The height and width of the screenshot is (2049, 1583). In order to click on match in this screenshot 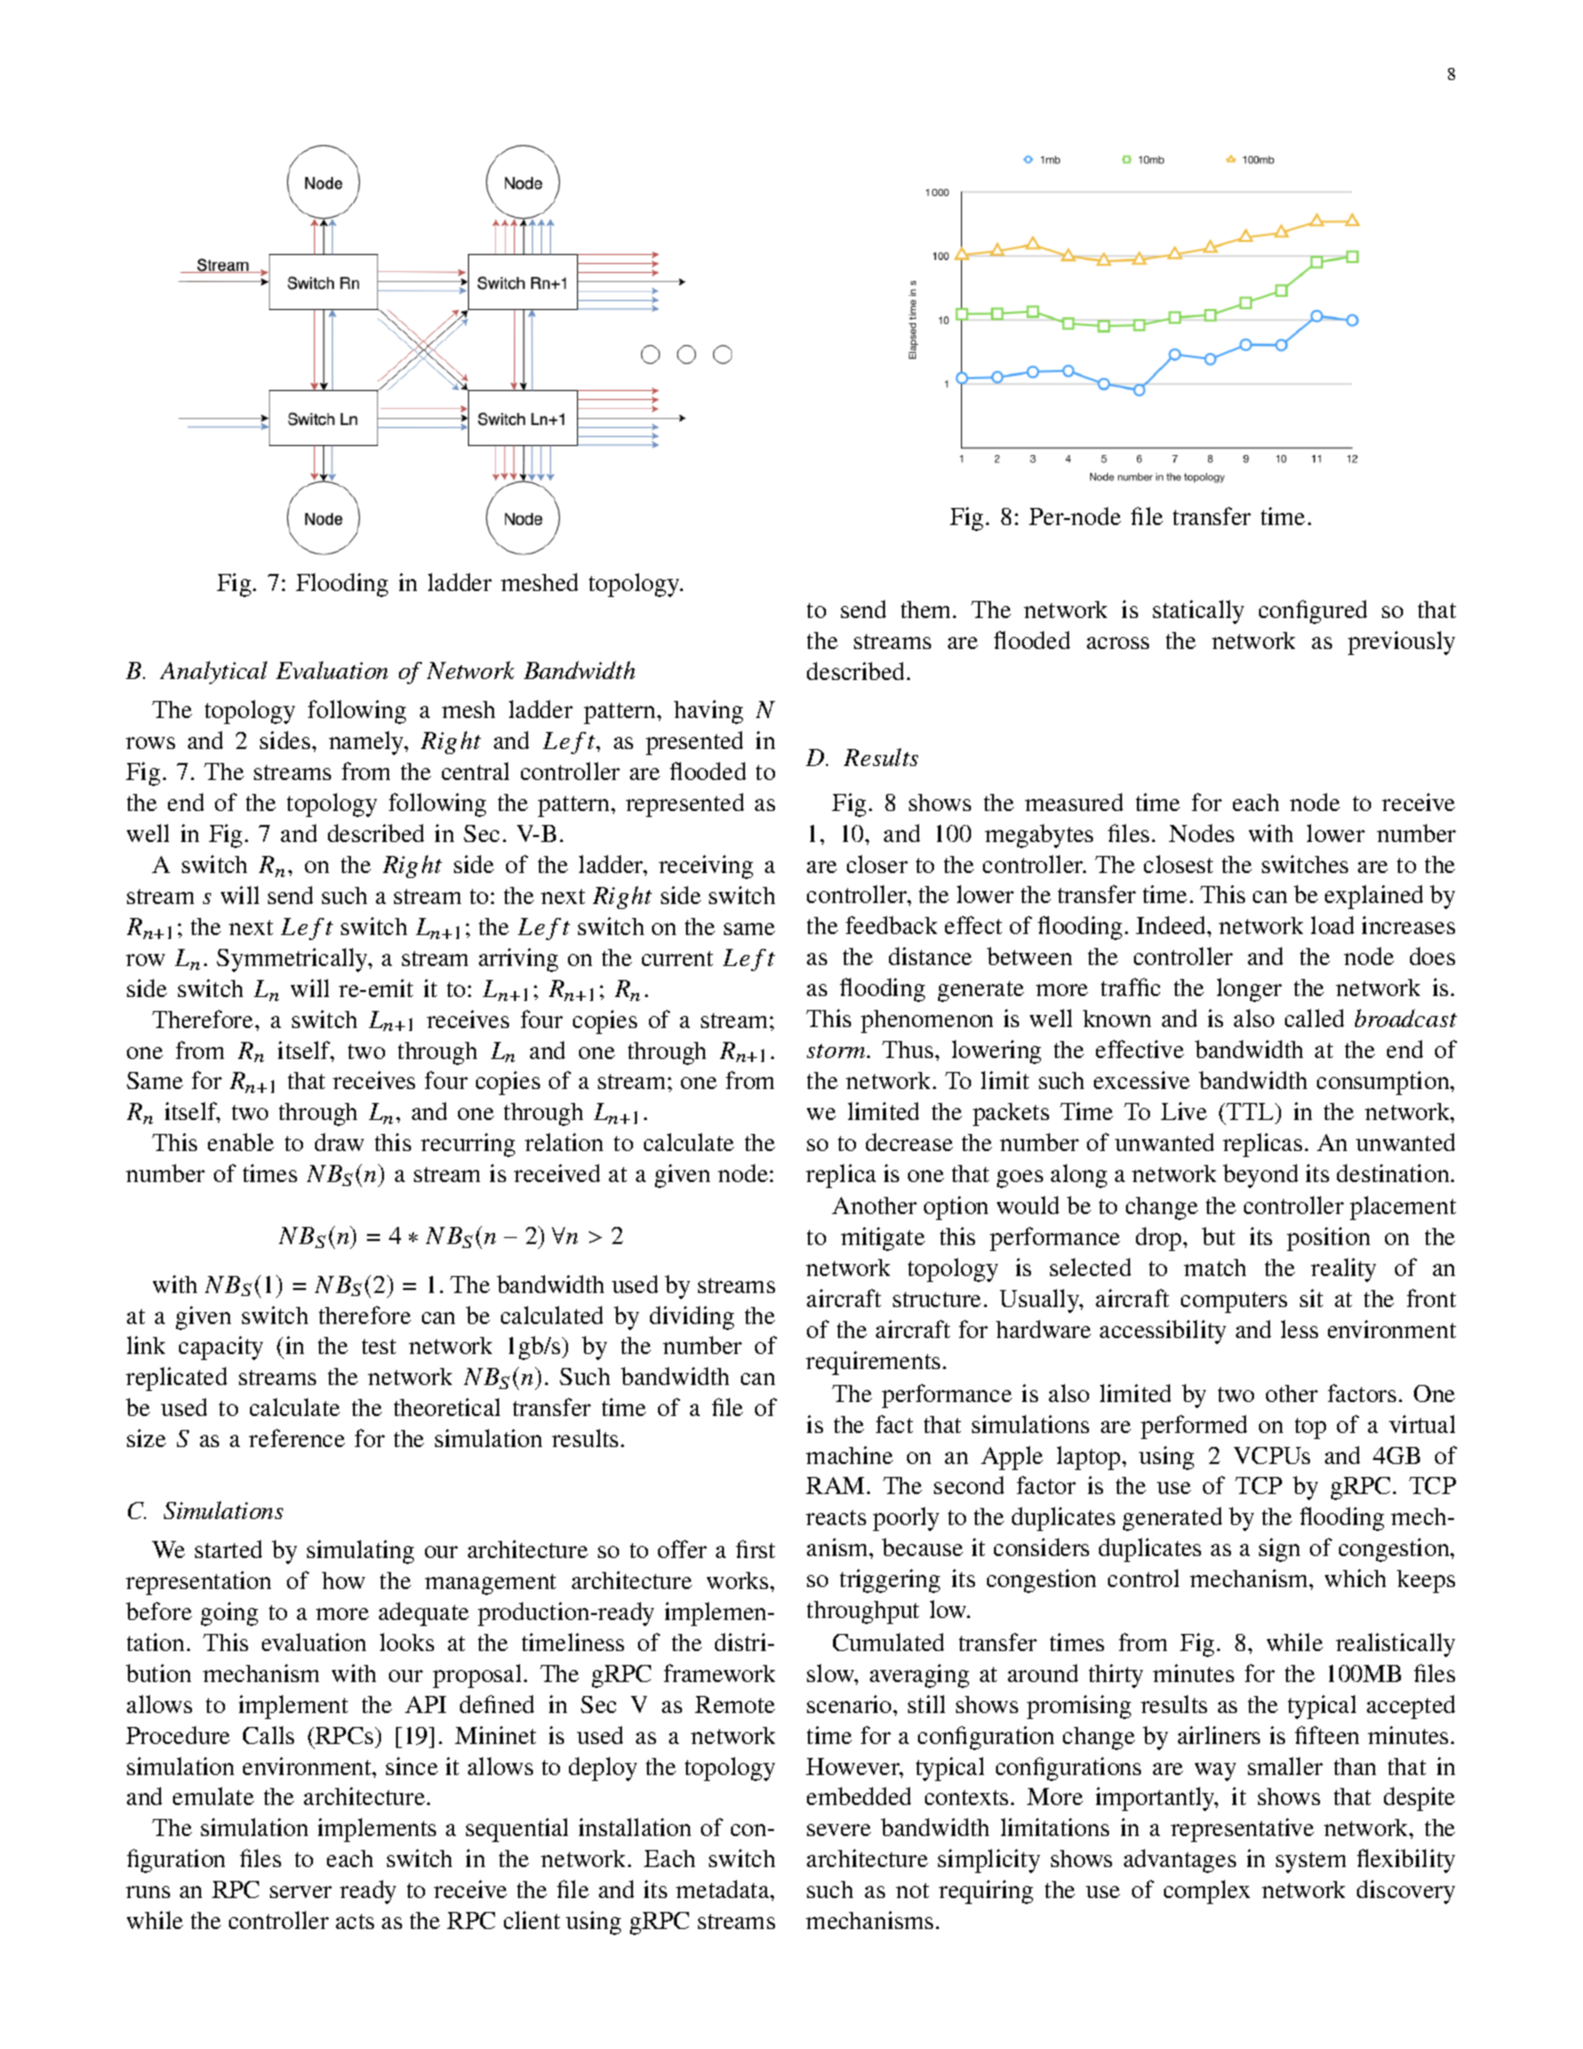, I will do `click(1215, 1267)`.
